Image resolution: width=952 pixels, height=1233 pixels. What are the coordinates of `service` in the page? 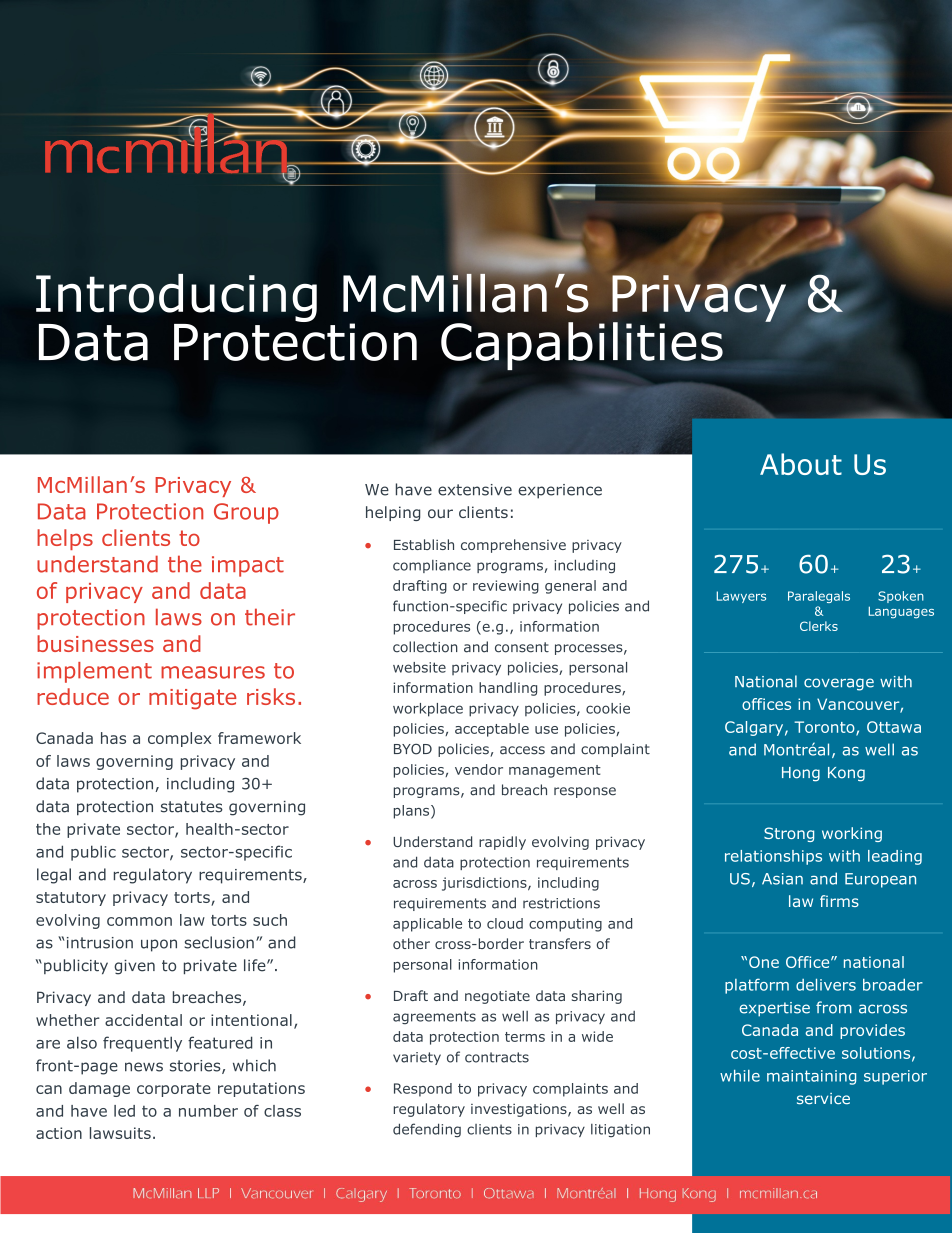 It's located at (823, 1099).
